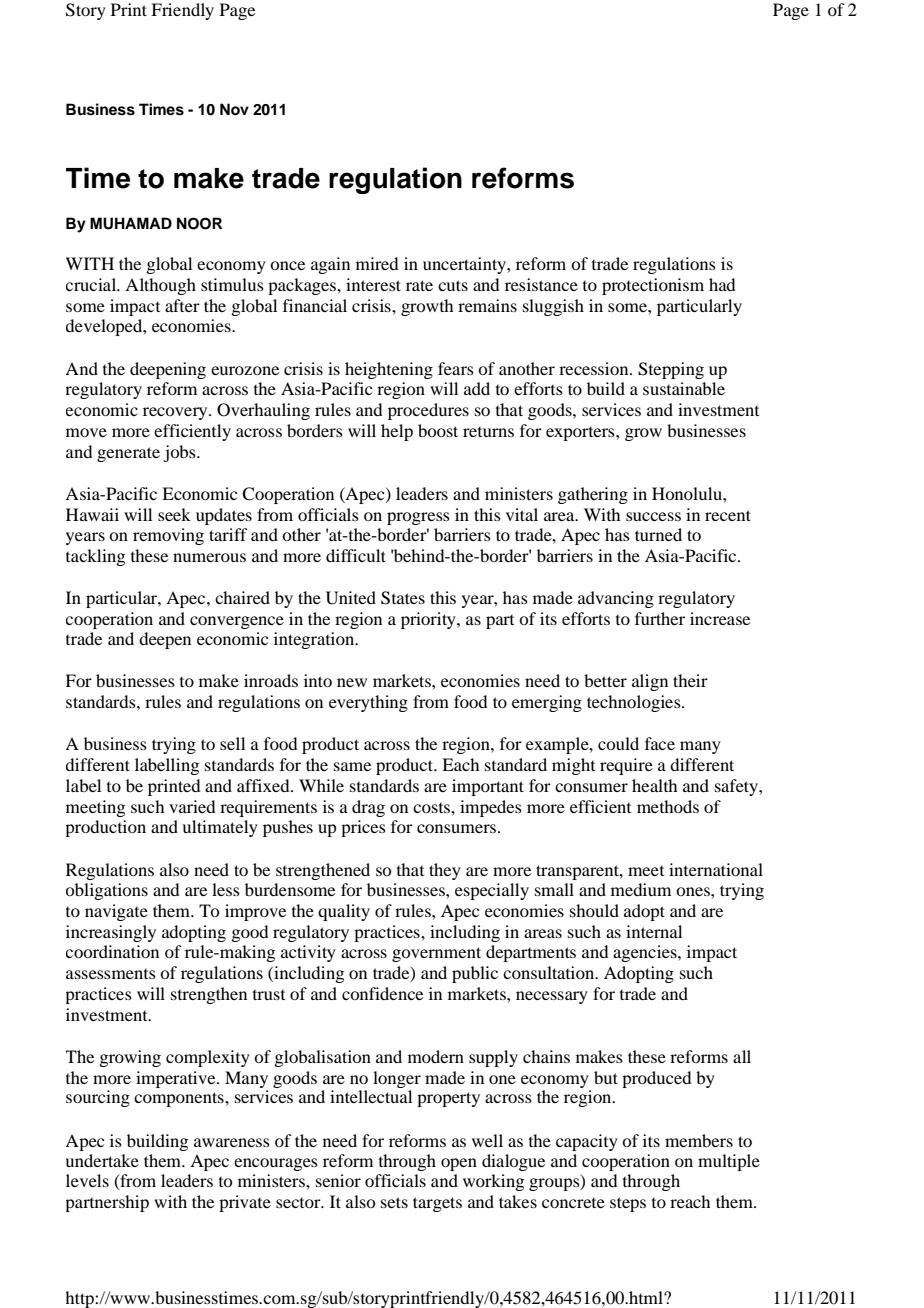  Describe the element at coordinates (377, 263) in the screenshot. I see `mired` at that location.
